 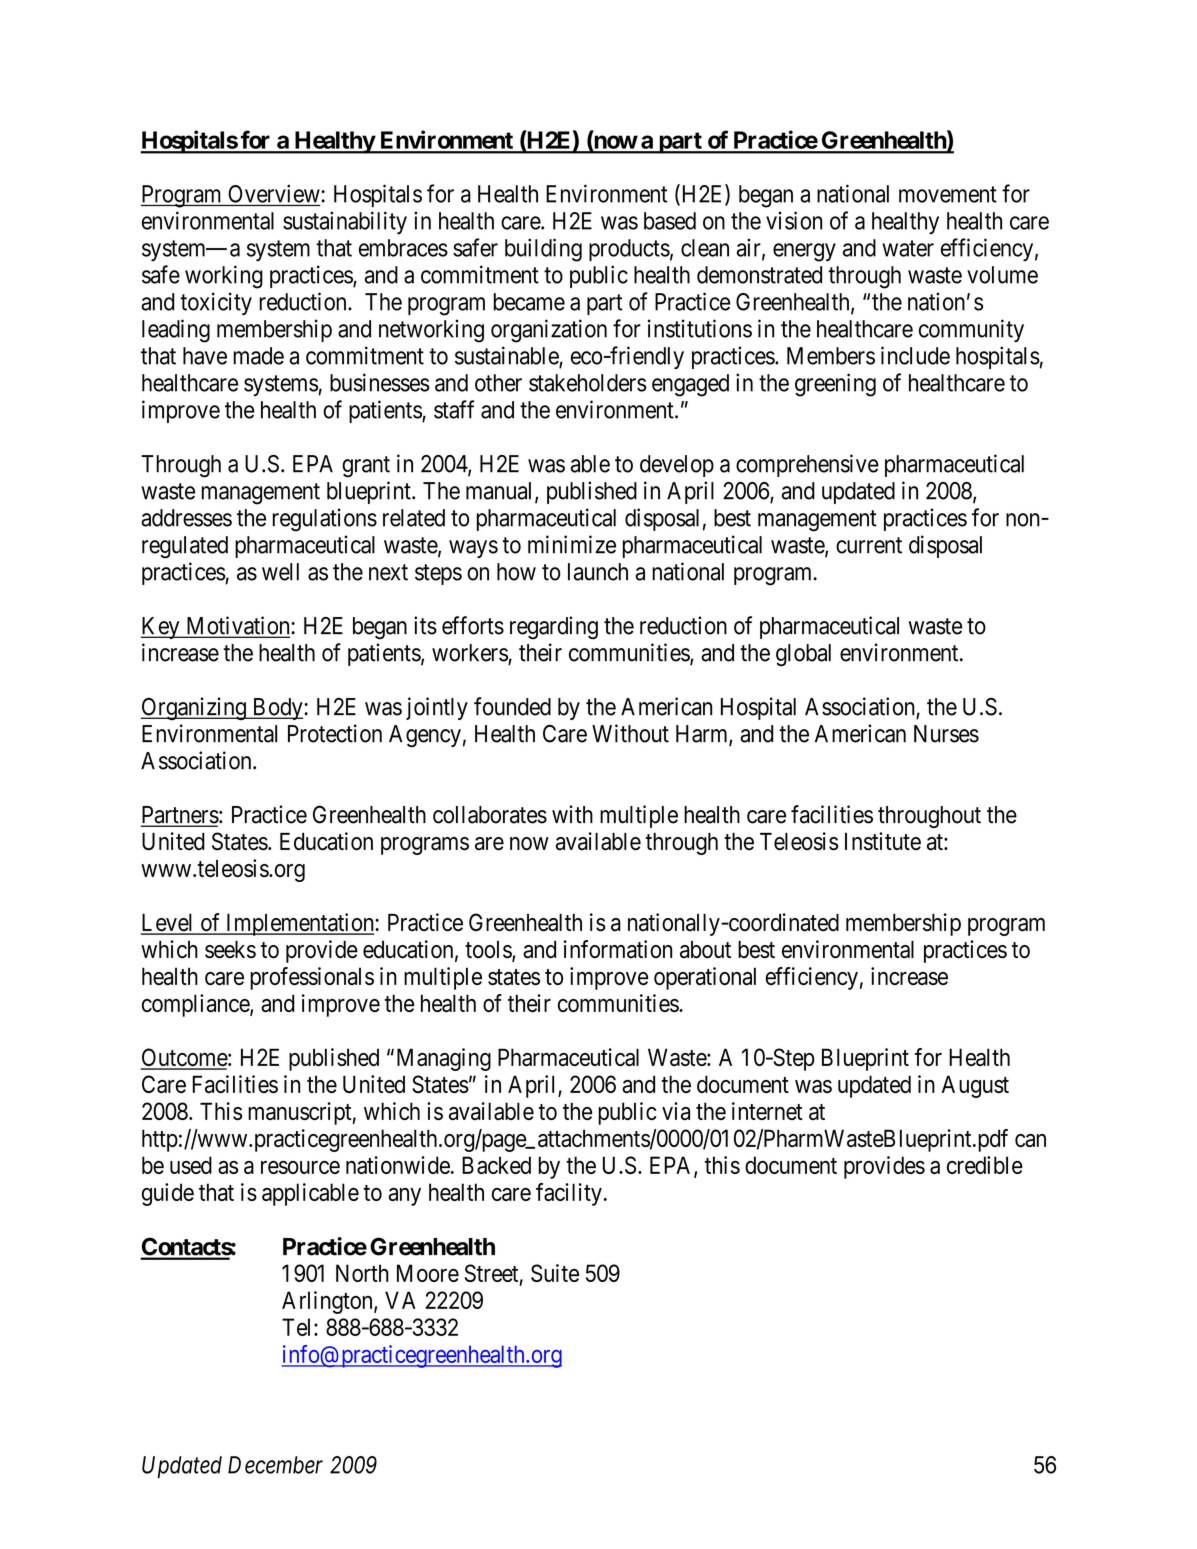 I want to click on collaborates, so click(x=490, y=815).
